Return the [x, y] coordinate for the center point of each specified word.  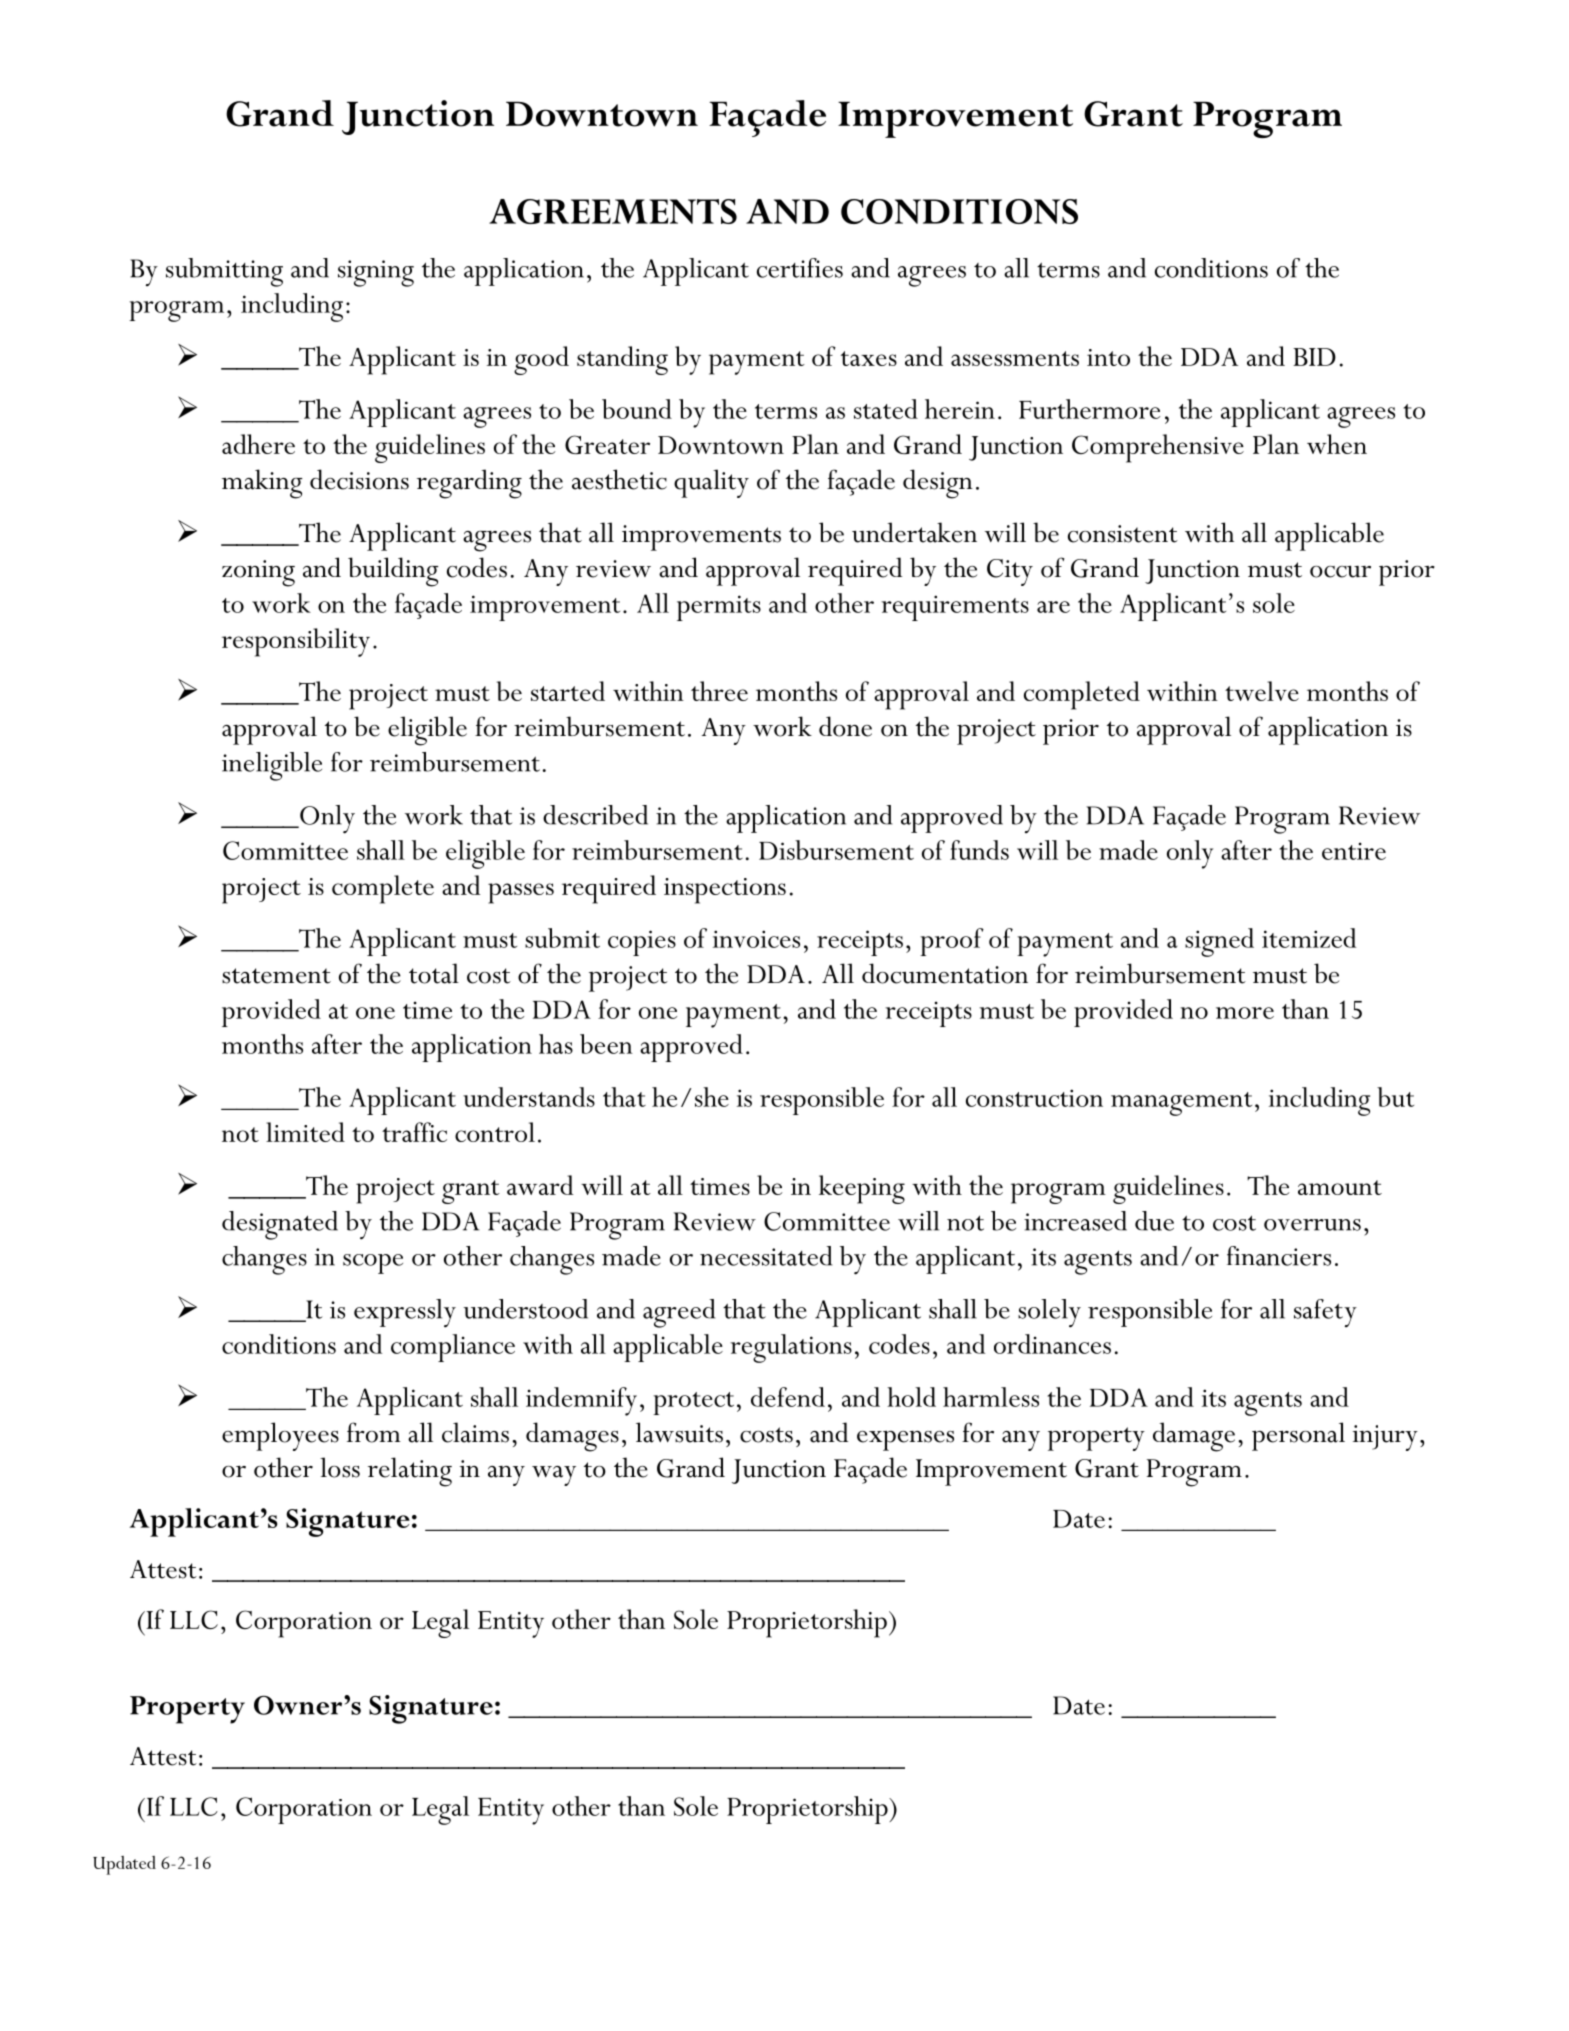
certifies [800, 268]
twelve [1262, 691]
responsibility [296, 642]
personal [1298, 1436]
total [434, 973]
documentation [945, 973]
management [1181, 1104]
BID [1314, 357]
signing [376, 273]
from [374, 1432]
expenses [905, 1441]
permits [719, 608]
